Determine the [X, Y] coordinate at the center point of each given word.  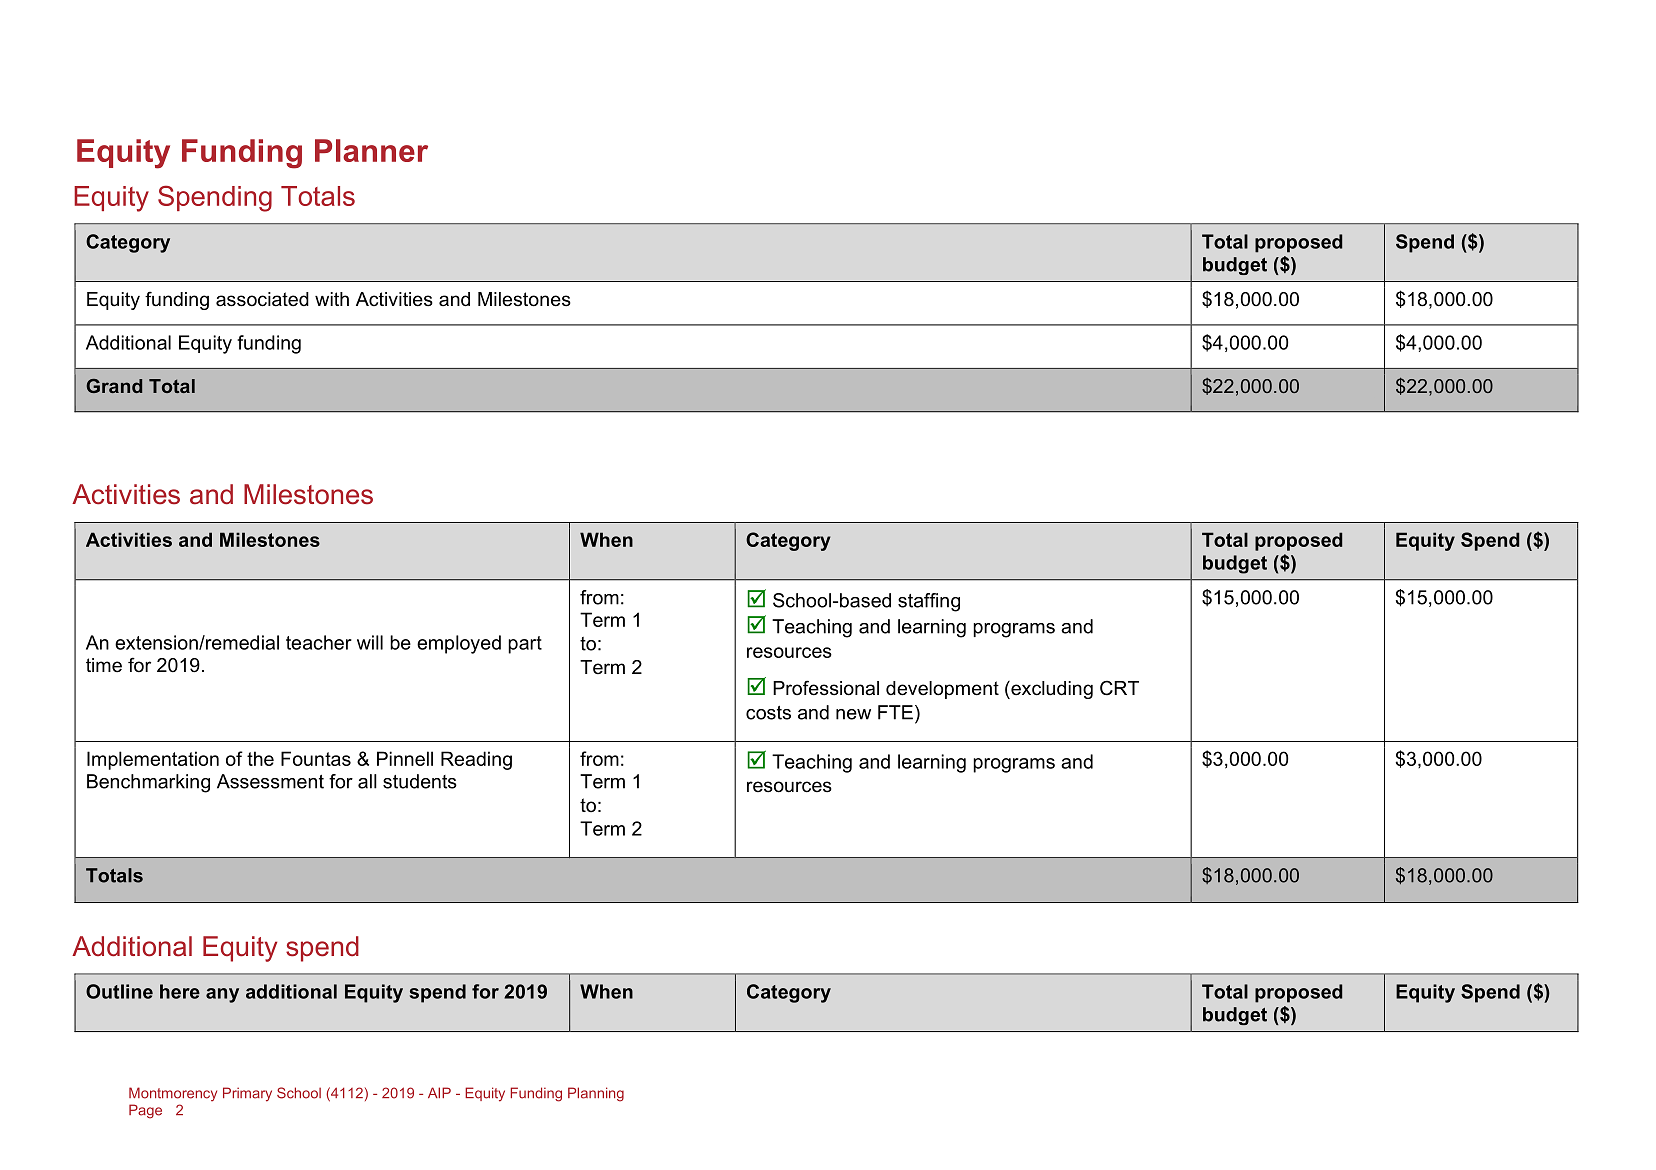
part [525, 645]
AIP [439, 1092]
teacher [319, 642]
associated [262, 299]
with [332, 299]
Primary [247, 1094]
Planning [596, 1094]
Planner [371, 150]
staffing [929, 602]
